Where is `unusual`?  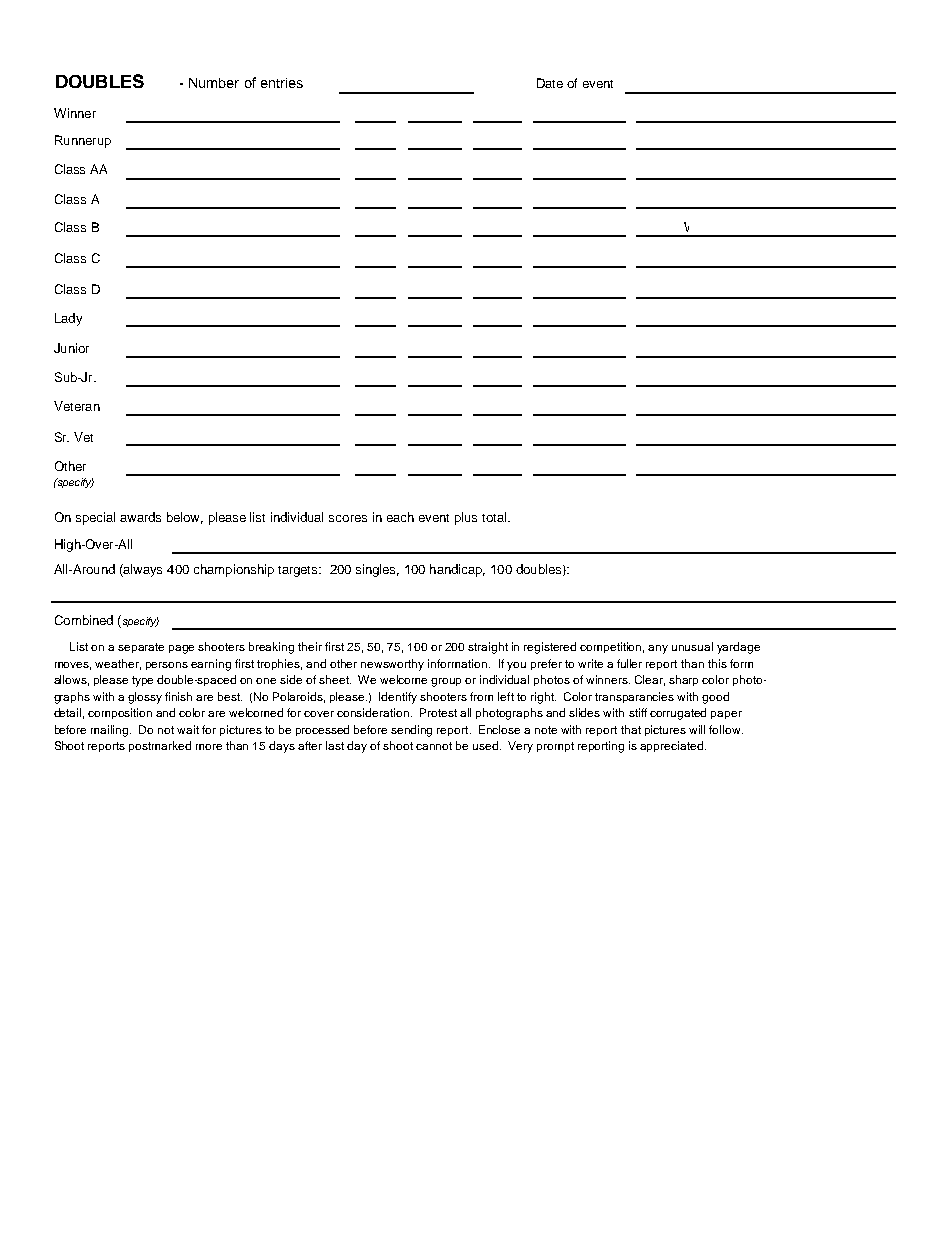
unusual is located at coordinates (692, 646).
